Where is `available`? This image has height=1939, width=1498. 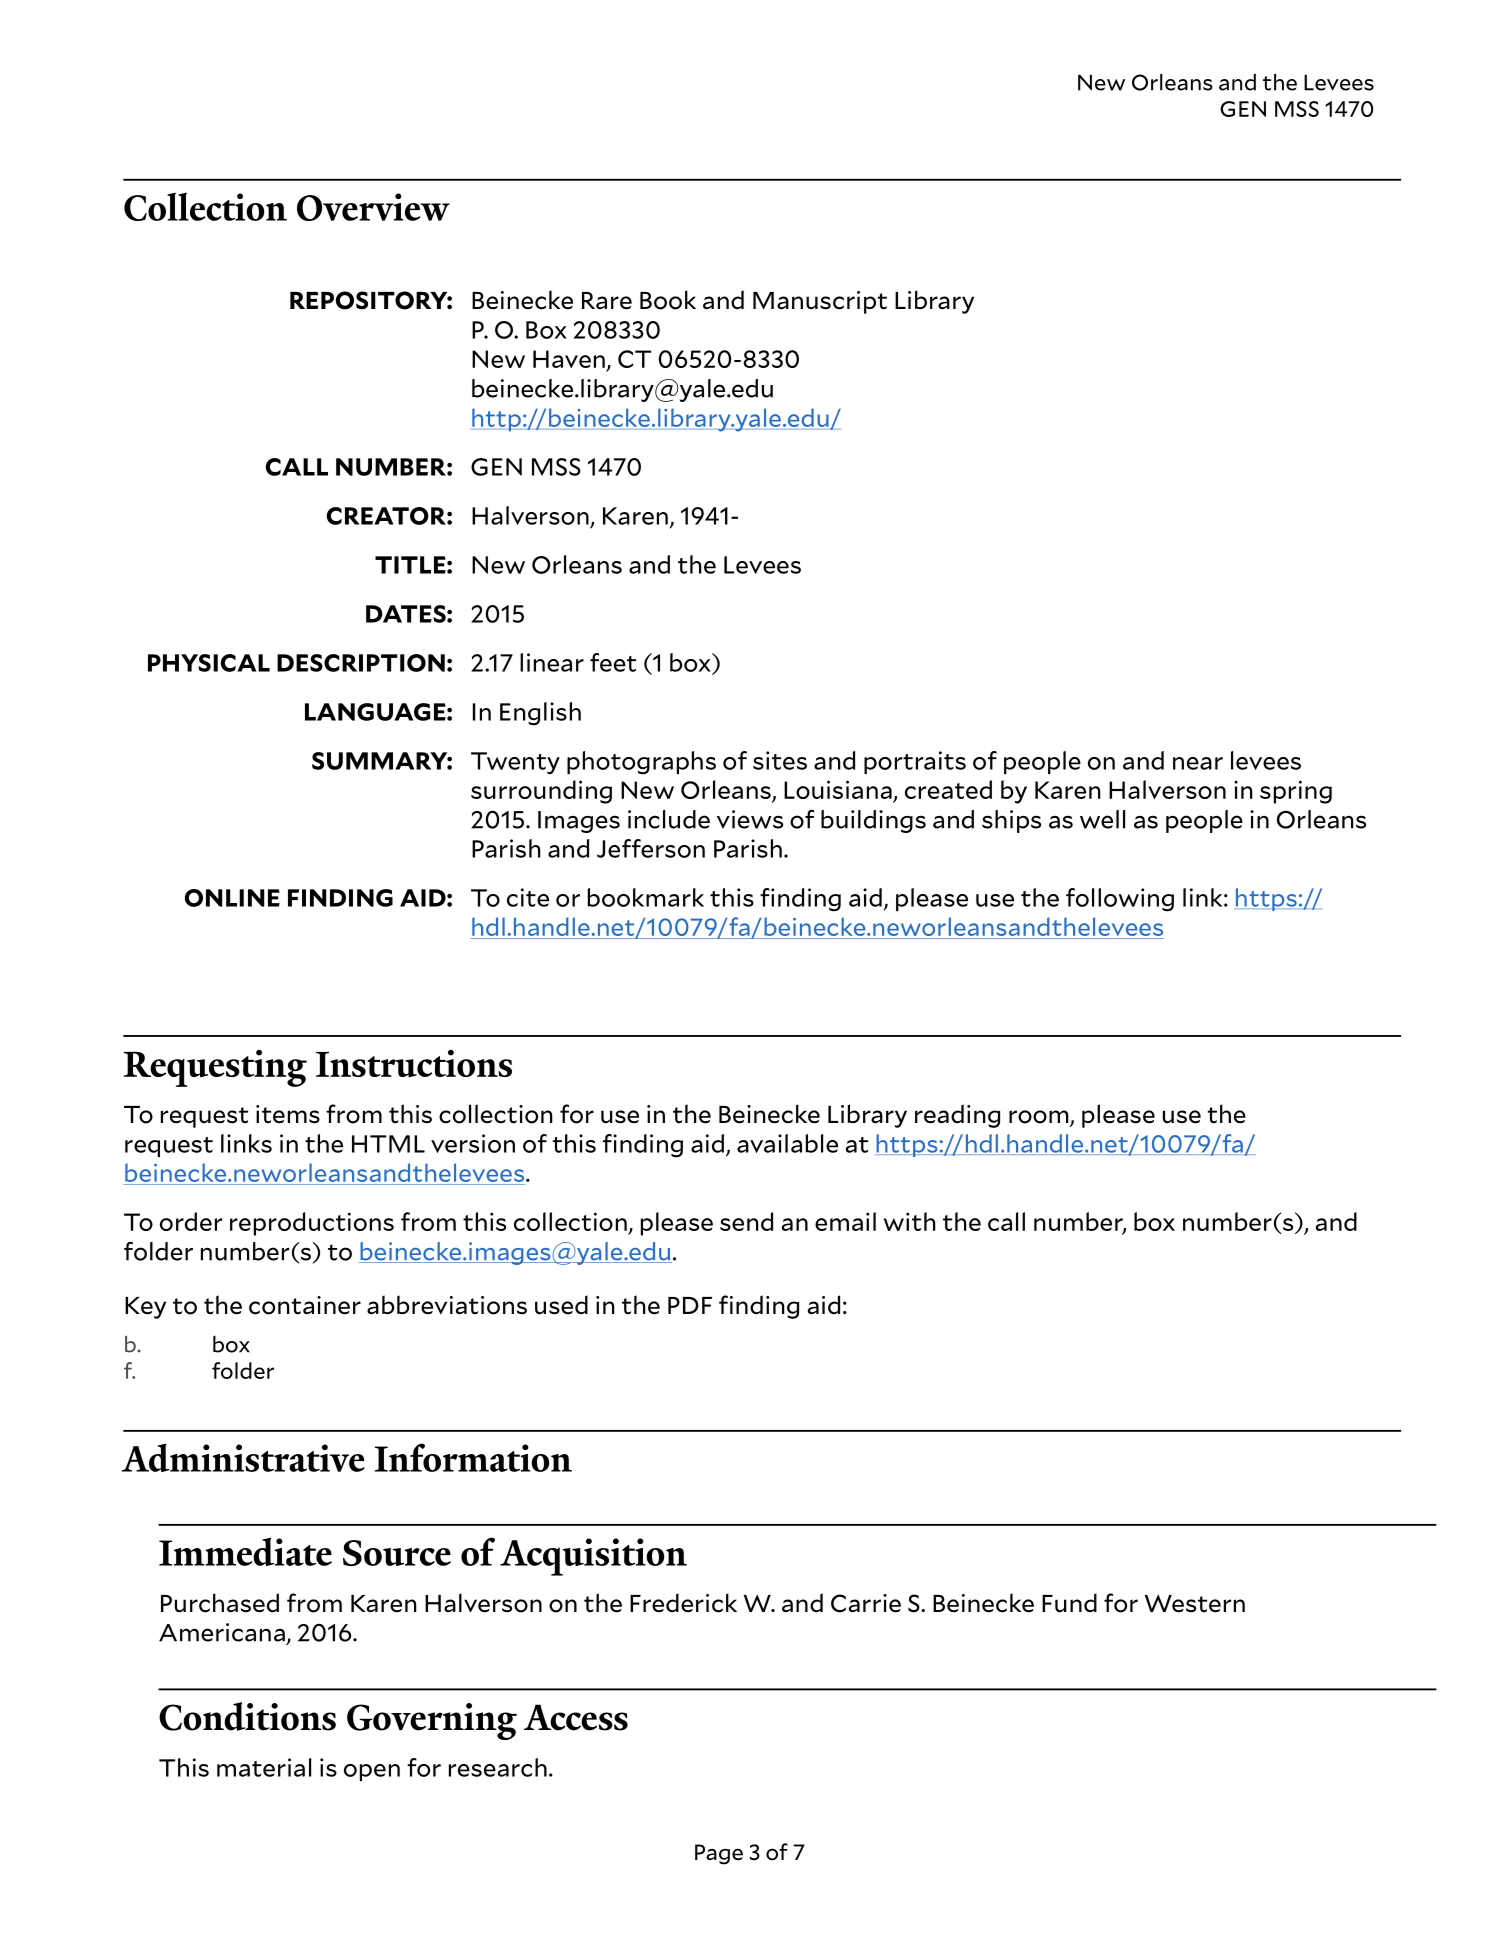
available is located at coordinates (787, 1143).
